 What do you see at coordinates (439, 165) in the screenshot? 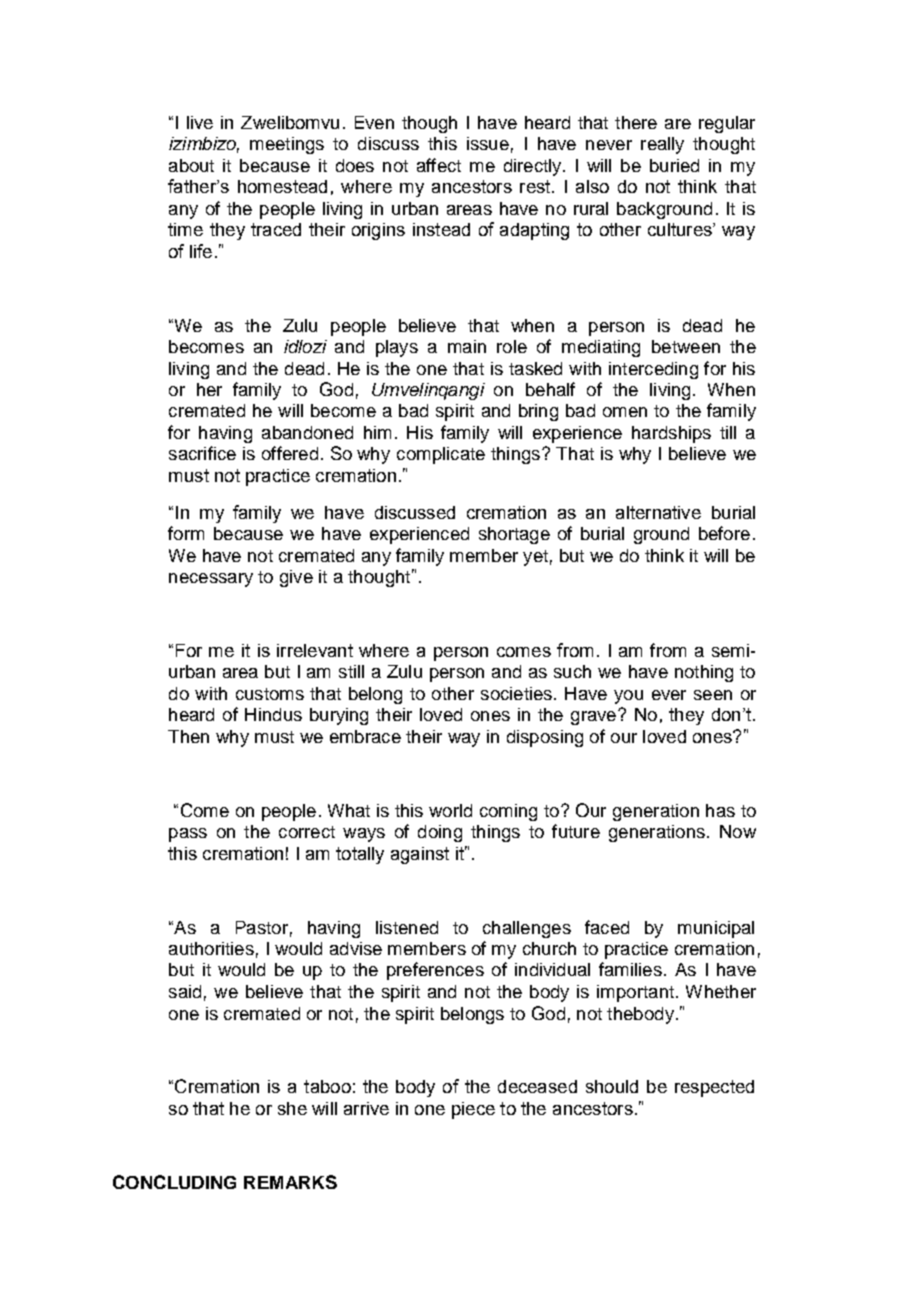
I see `affect` at bounding box center [439, 165].
